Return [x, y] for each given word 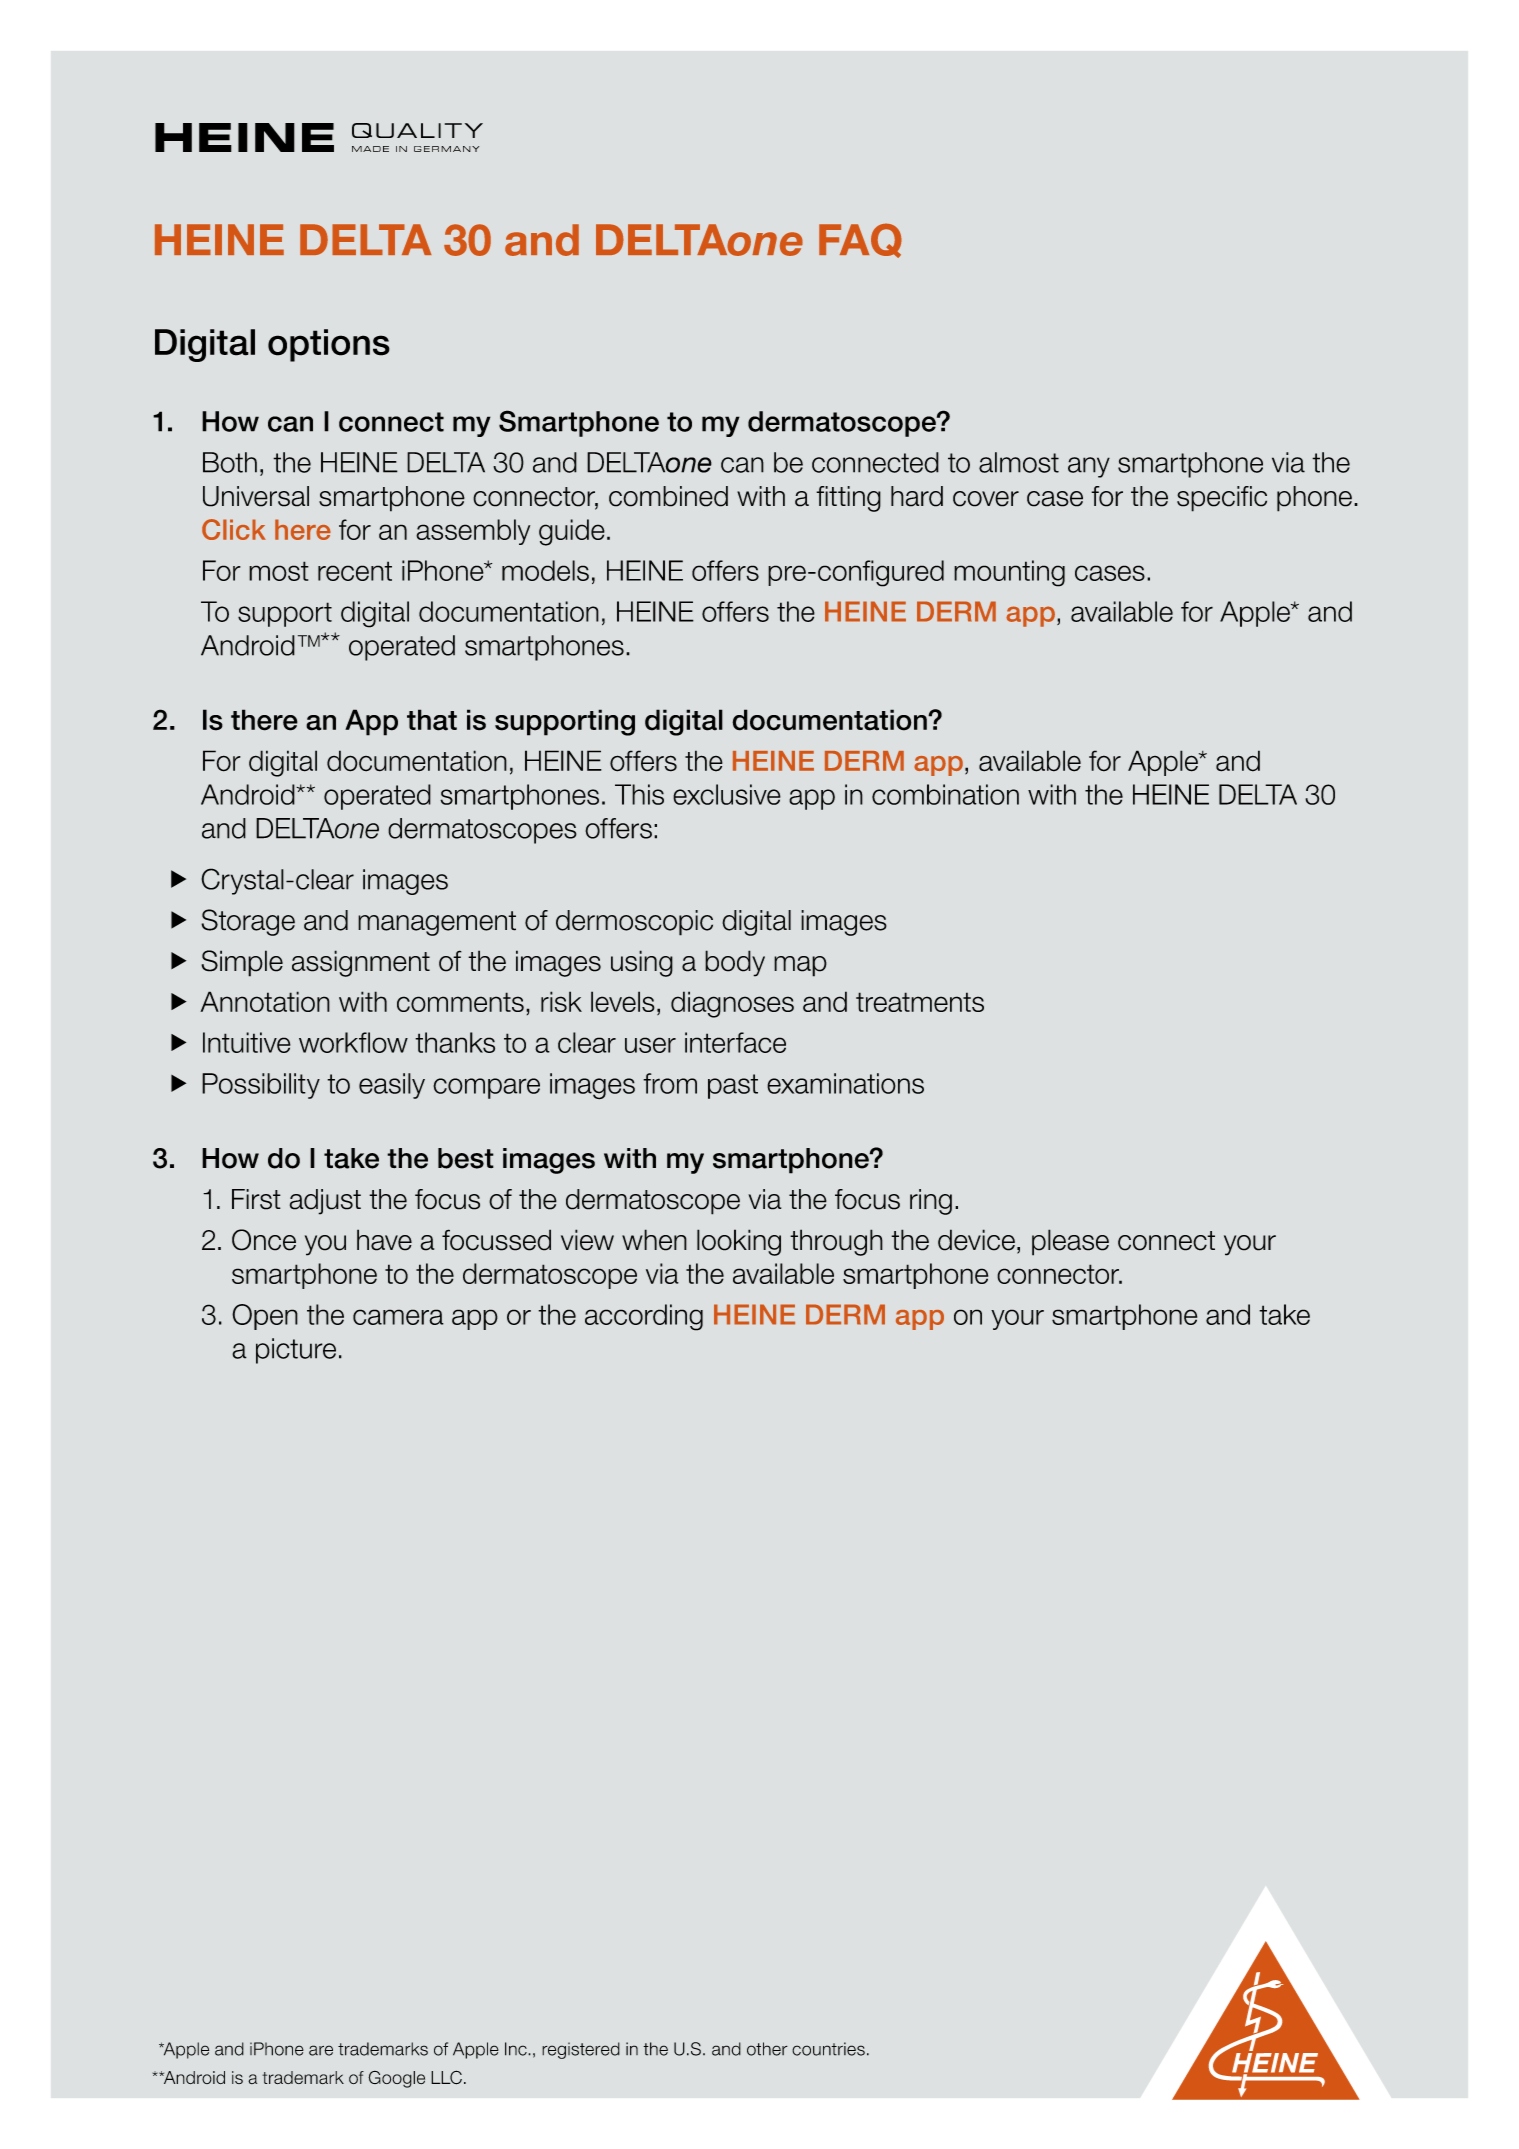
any [1089, 467]
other [767, 2049]
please [1070, 1242]
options [329, 345]
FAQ [860, 240]
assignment [361, 963]
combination [945, 794]
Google [396, 2079]
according [644, 1317]
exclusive [727, 794]
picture [296, 1351]
